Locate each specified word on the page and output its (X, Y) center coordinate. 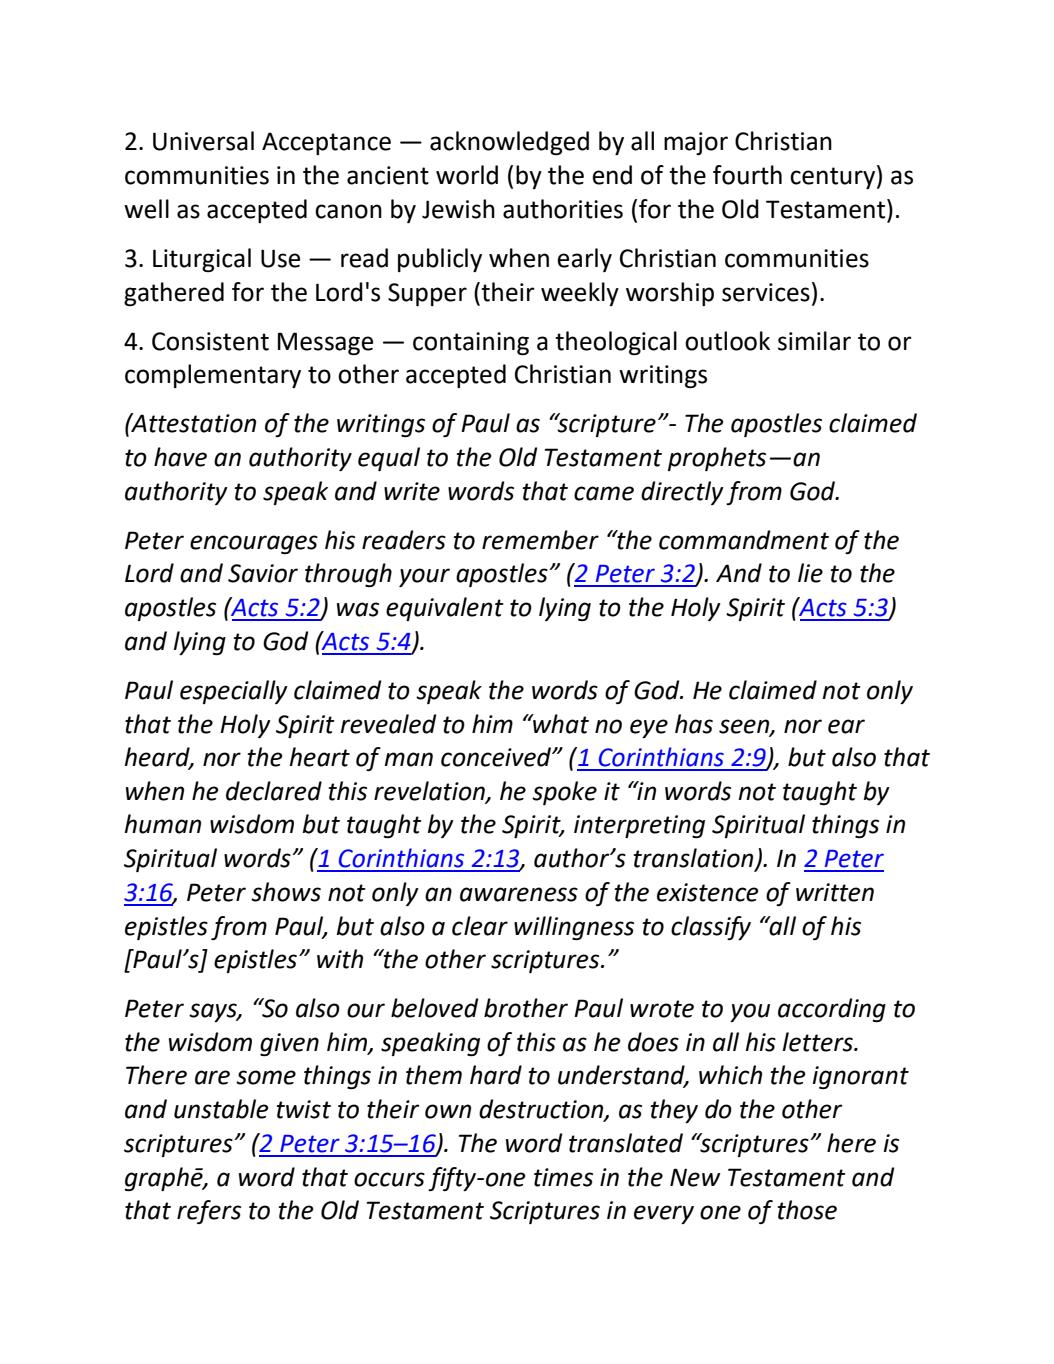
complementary (213, 376)
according (832, 1010)
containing (471, 343)
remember (540, 540)
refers (209, 1212)
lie (810, 573)
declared (274, 791)
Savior (263, 573)
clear (480, 926)
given (289, 1044)
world (467, 175)
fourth (747, 175)
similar (814, 341)
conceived (497, 757)
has (694, 724)
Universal (203, 141)
